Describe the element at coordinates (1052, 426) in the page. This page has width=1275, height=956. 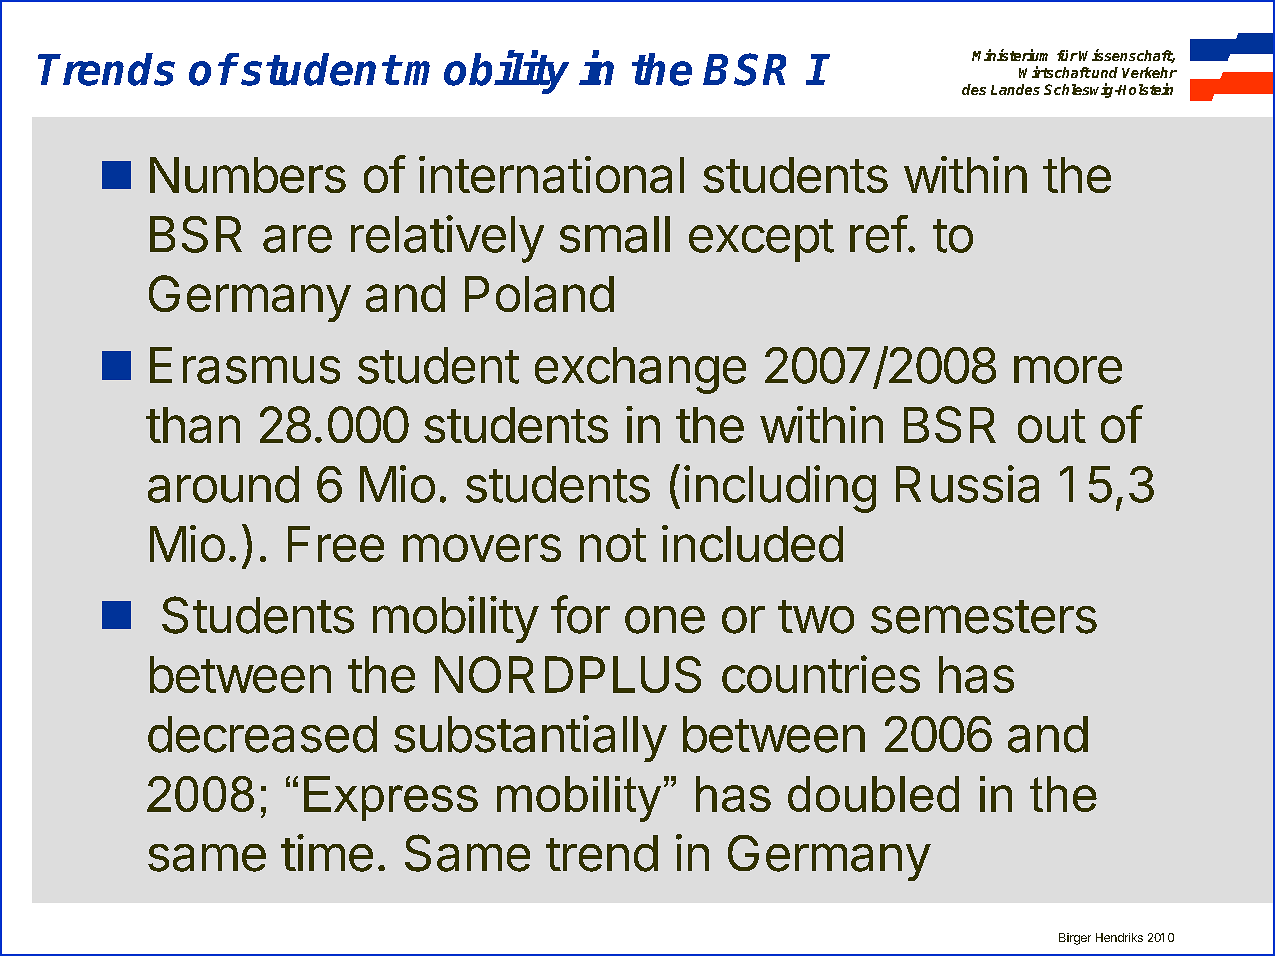
I see `out` at that location.
